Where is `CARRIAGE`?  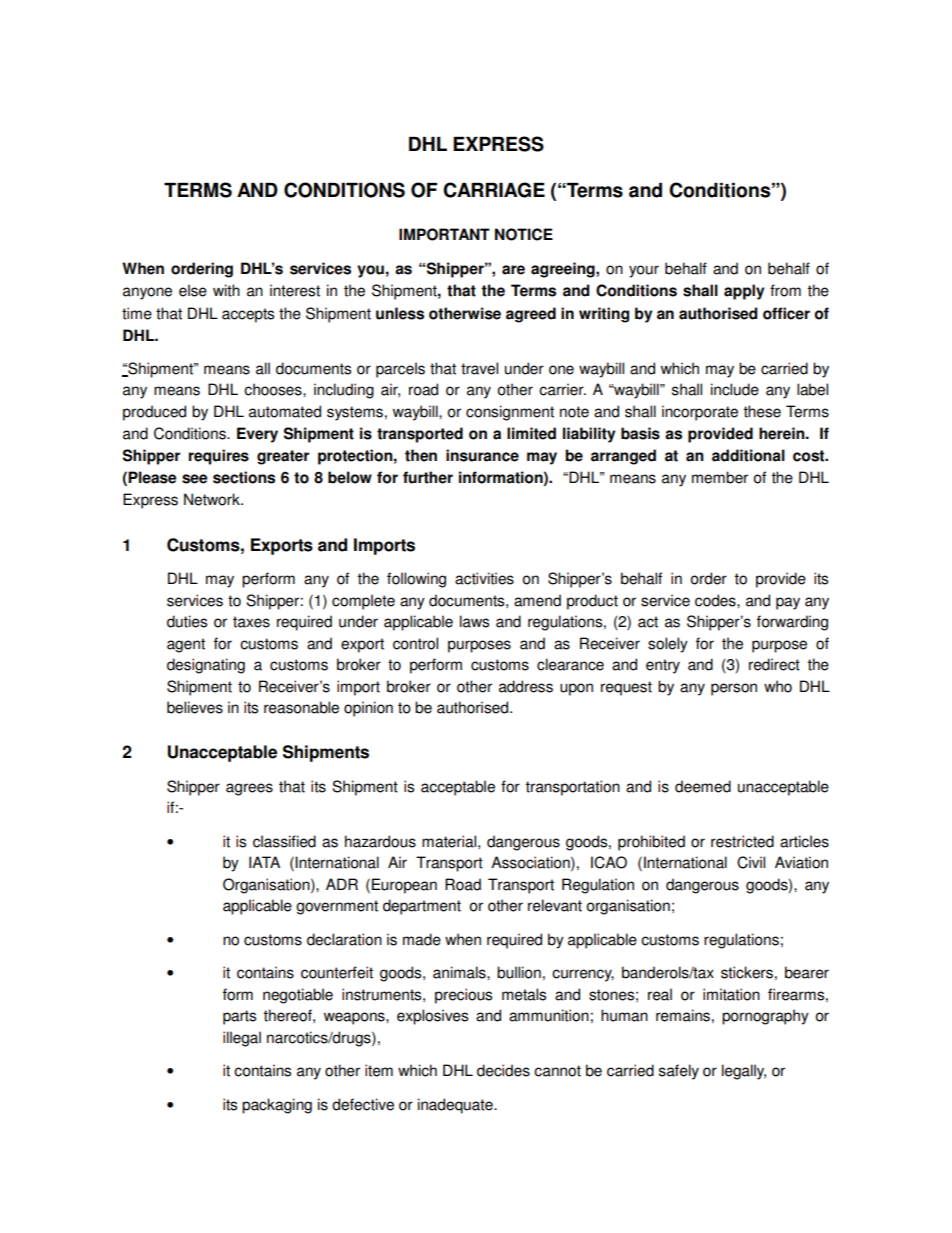
CARRIAGE is located at coordinates (494, 190).
